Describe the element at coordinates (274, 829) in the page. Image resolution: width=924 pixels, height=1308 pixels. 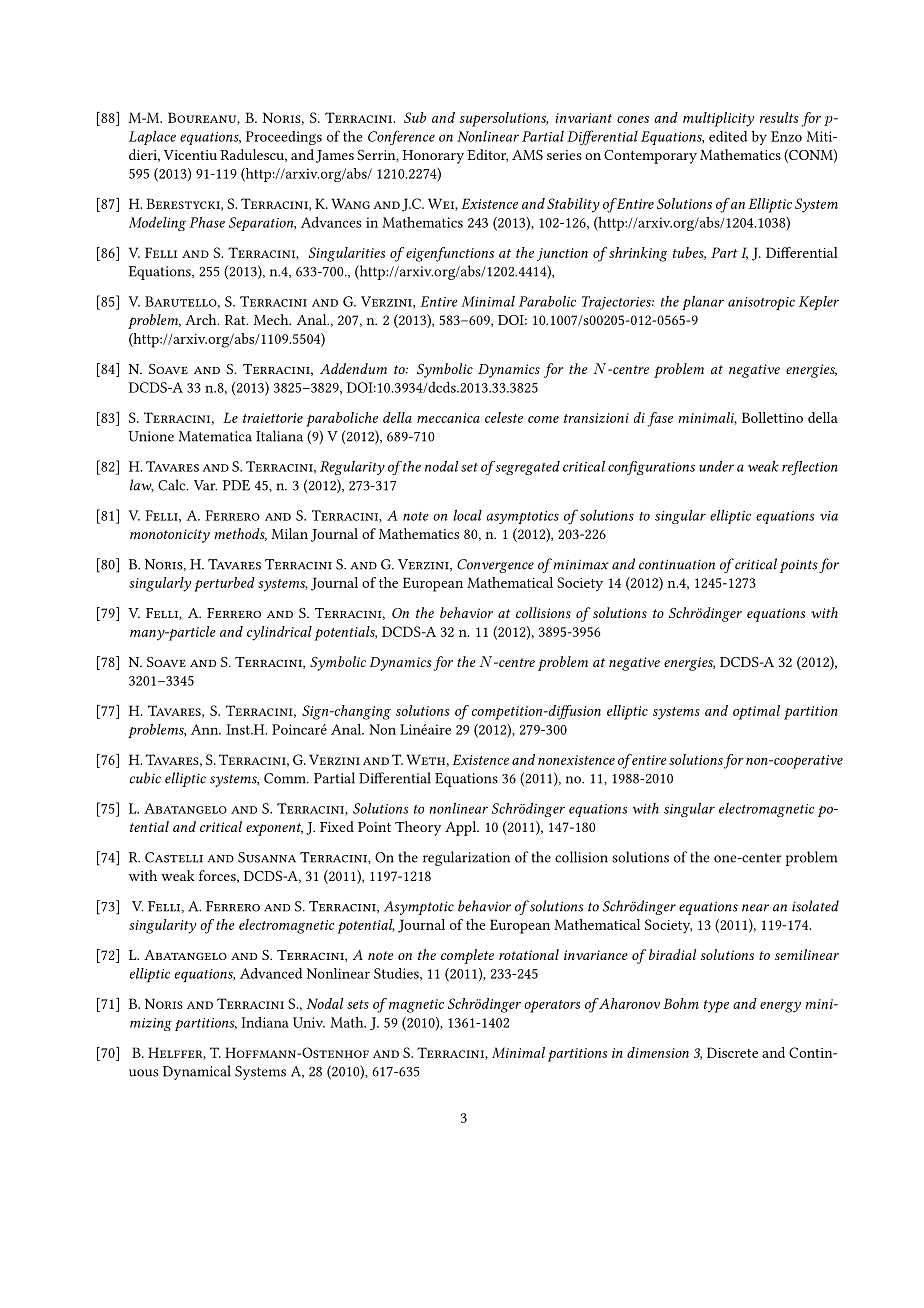
I see `exponent` at that location.
